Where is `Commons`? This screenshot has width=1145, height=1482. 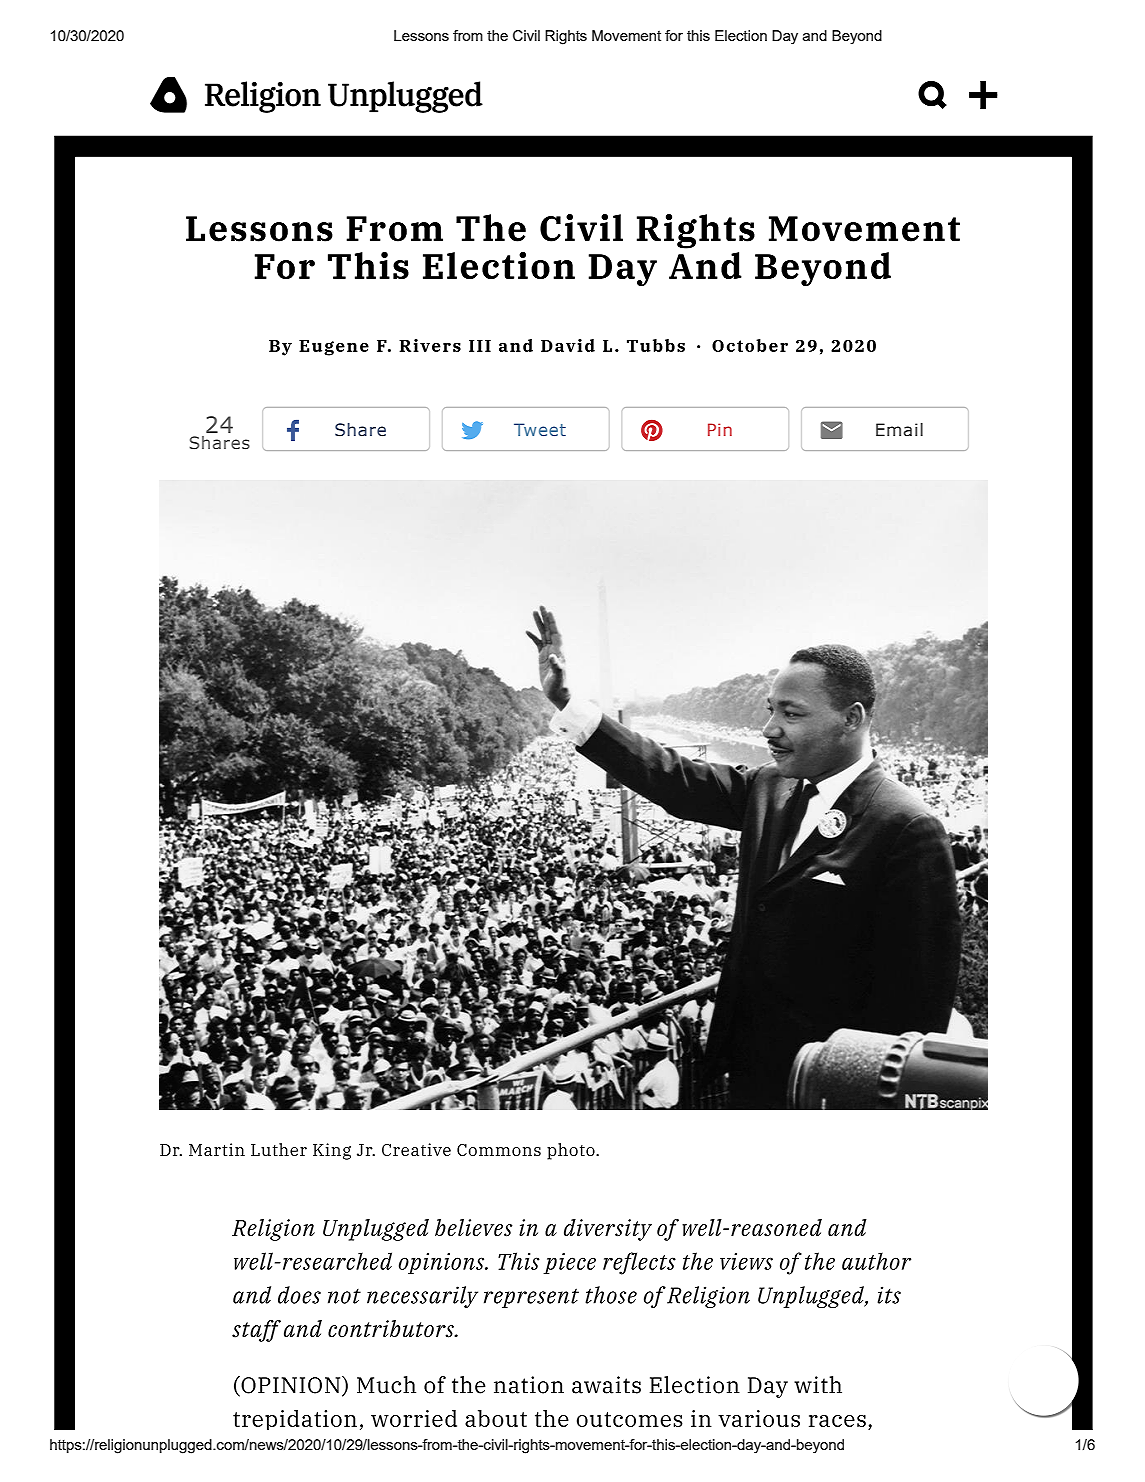
Commons is located at coordinates (499, 1150).
